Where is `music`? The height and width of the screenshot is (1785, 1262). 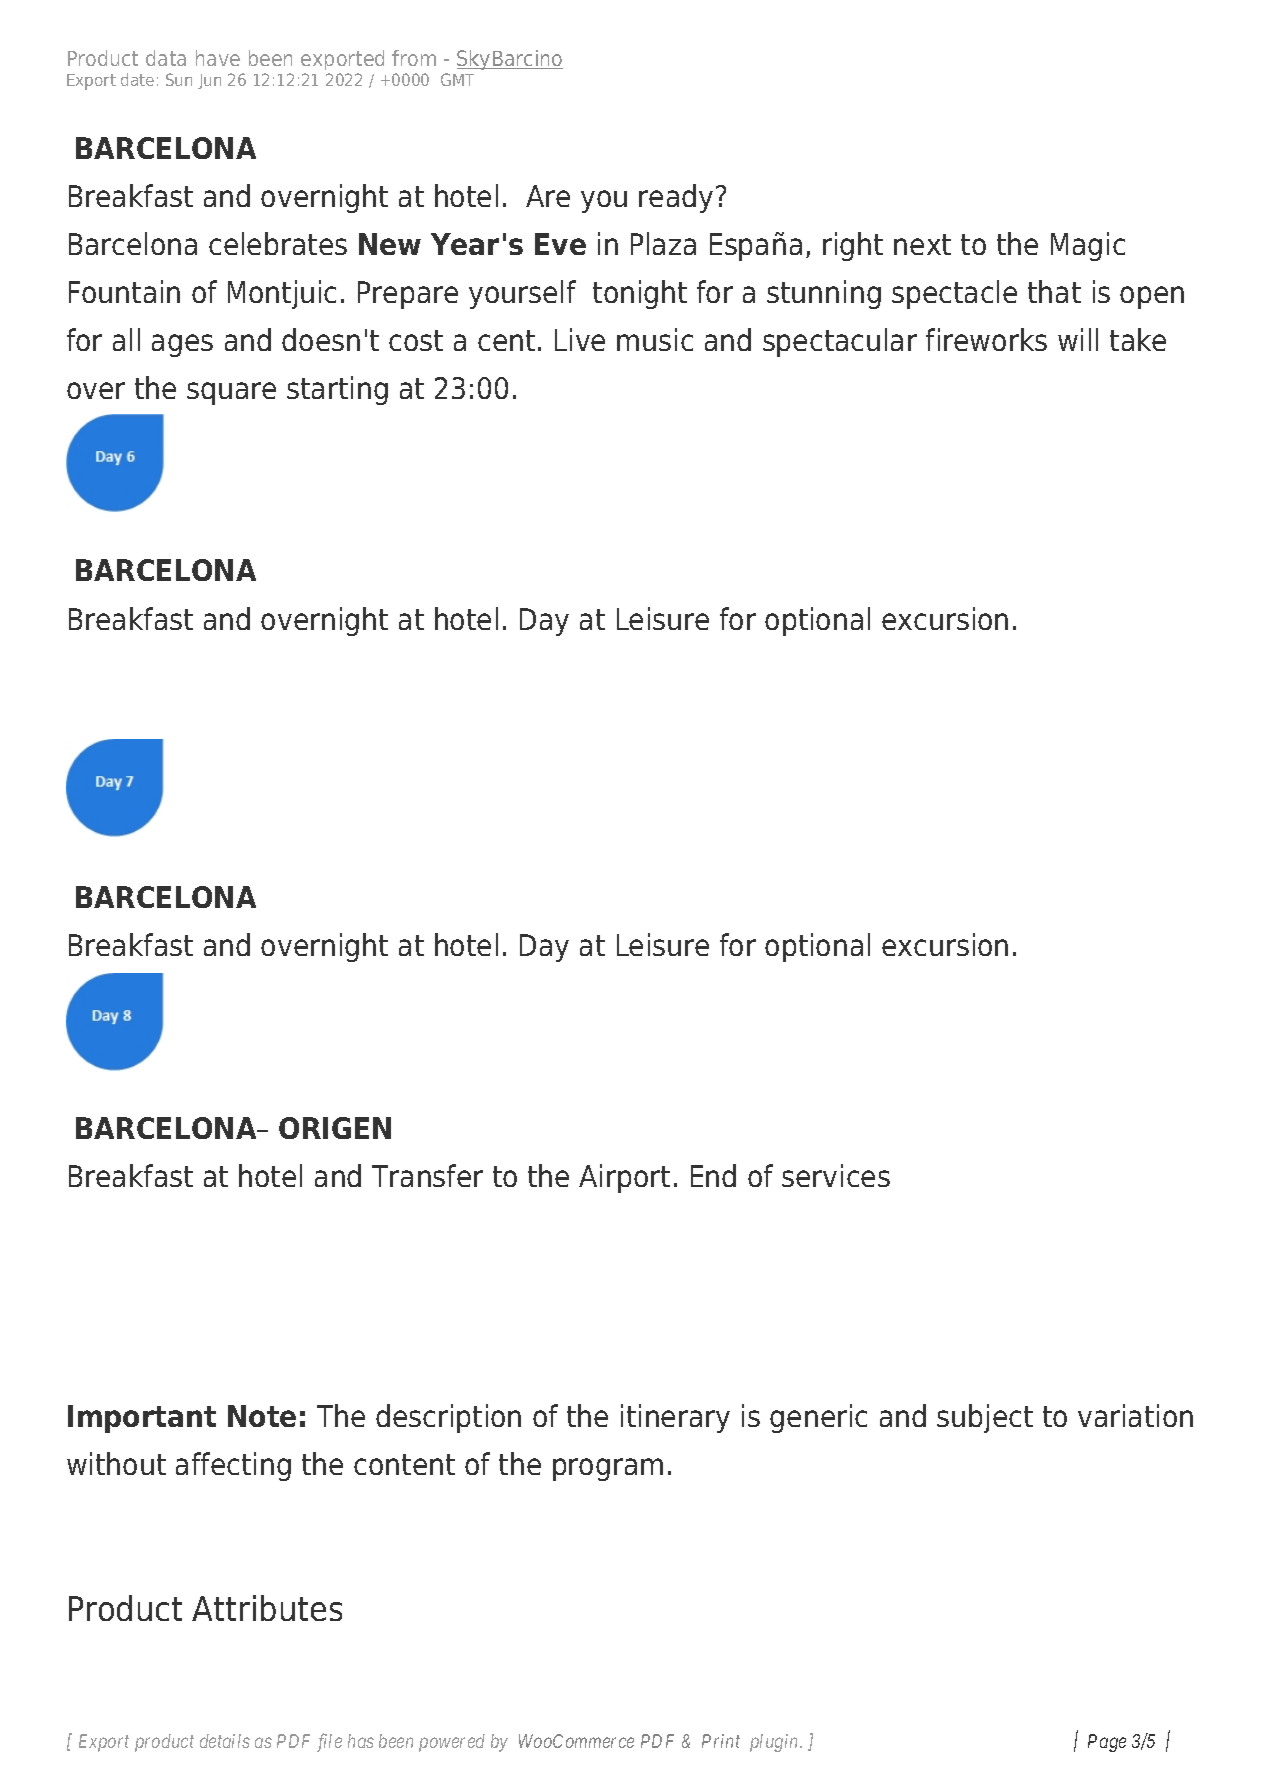
music is located at coordinates (655, 339).
